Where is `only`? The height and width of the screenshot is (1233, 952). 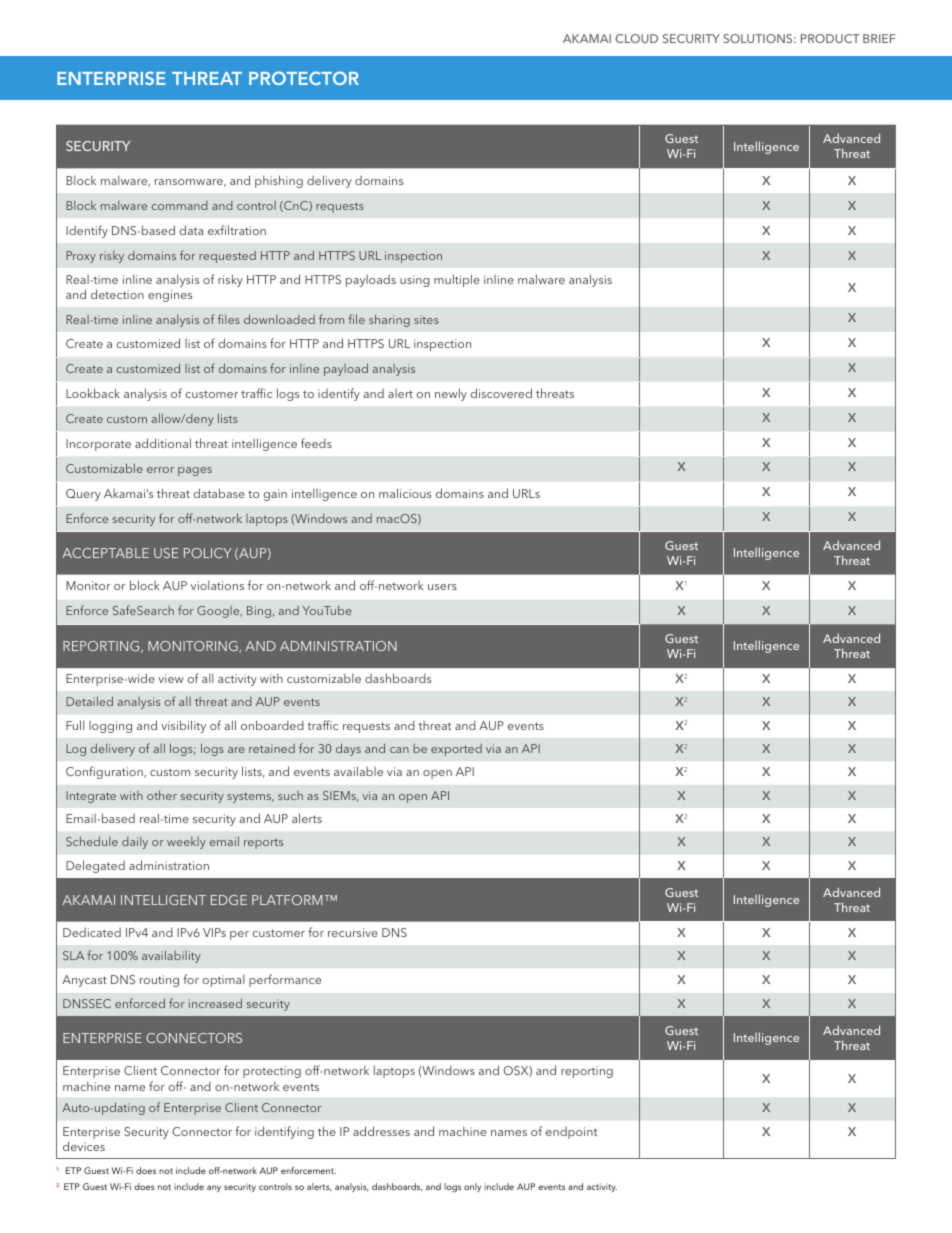
only is located at coordinates (472, 1187).
